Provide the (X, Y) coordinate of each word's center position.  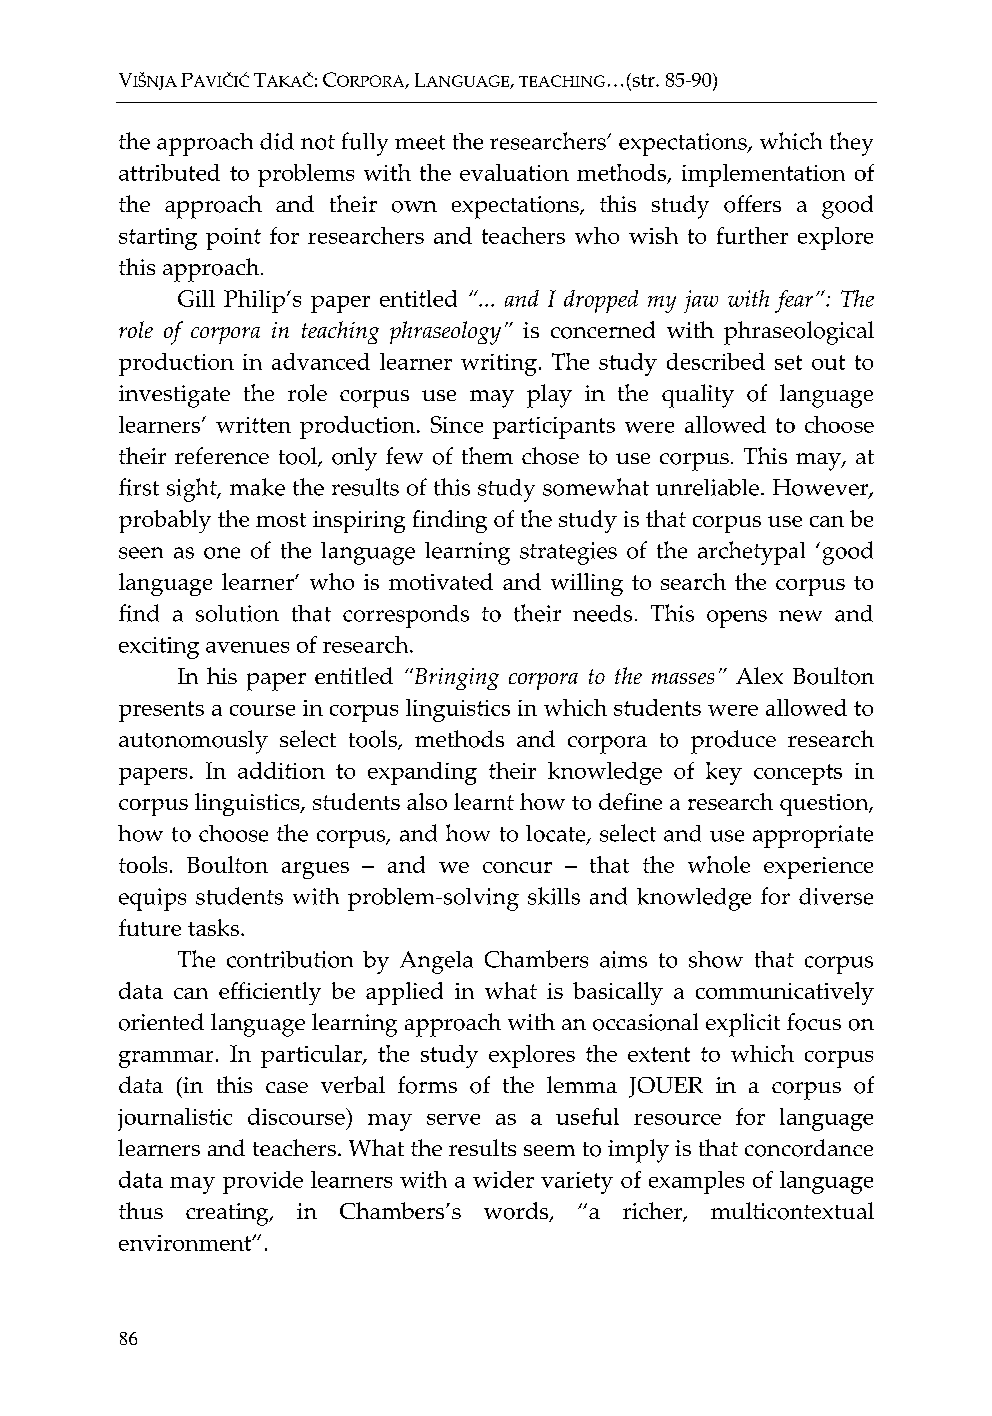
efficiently (270, 993)
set (788, 362)
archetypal (751, 553)
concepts (798, 774)
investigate (174, 396)
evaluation (514, 172)
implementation (763, 175)
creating (228, 1214)
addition (281, 770)
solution (237, 613)
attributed (169, 172)
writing (499, 365)
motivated (441, 581)
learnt (484, 801)
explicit (743, 1025)
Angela (436, 962)
